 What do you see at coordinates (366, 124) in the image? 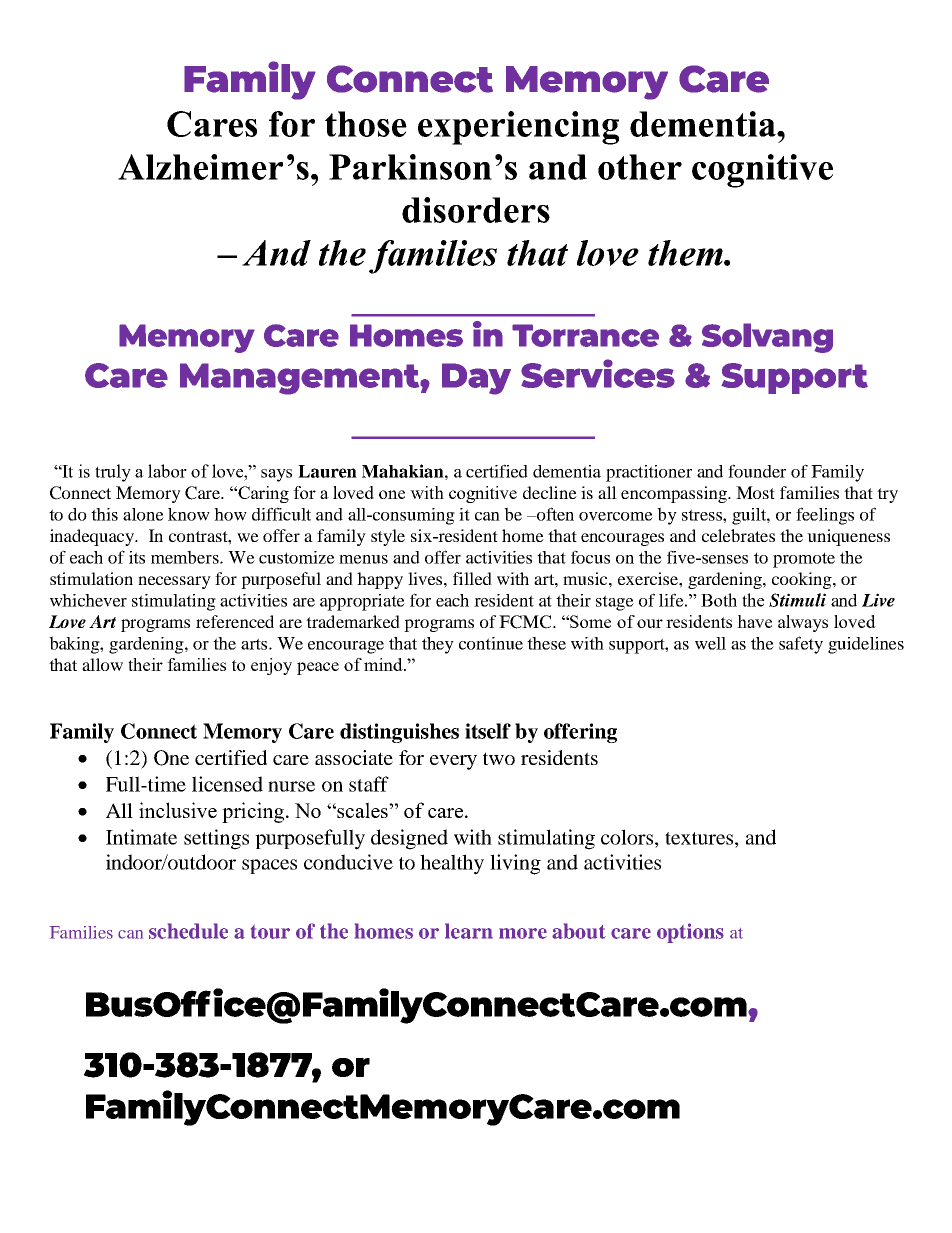
I see `those` at bounding box center [366, 124].
